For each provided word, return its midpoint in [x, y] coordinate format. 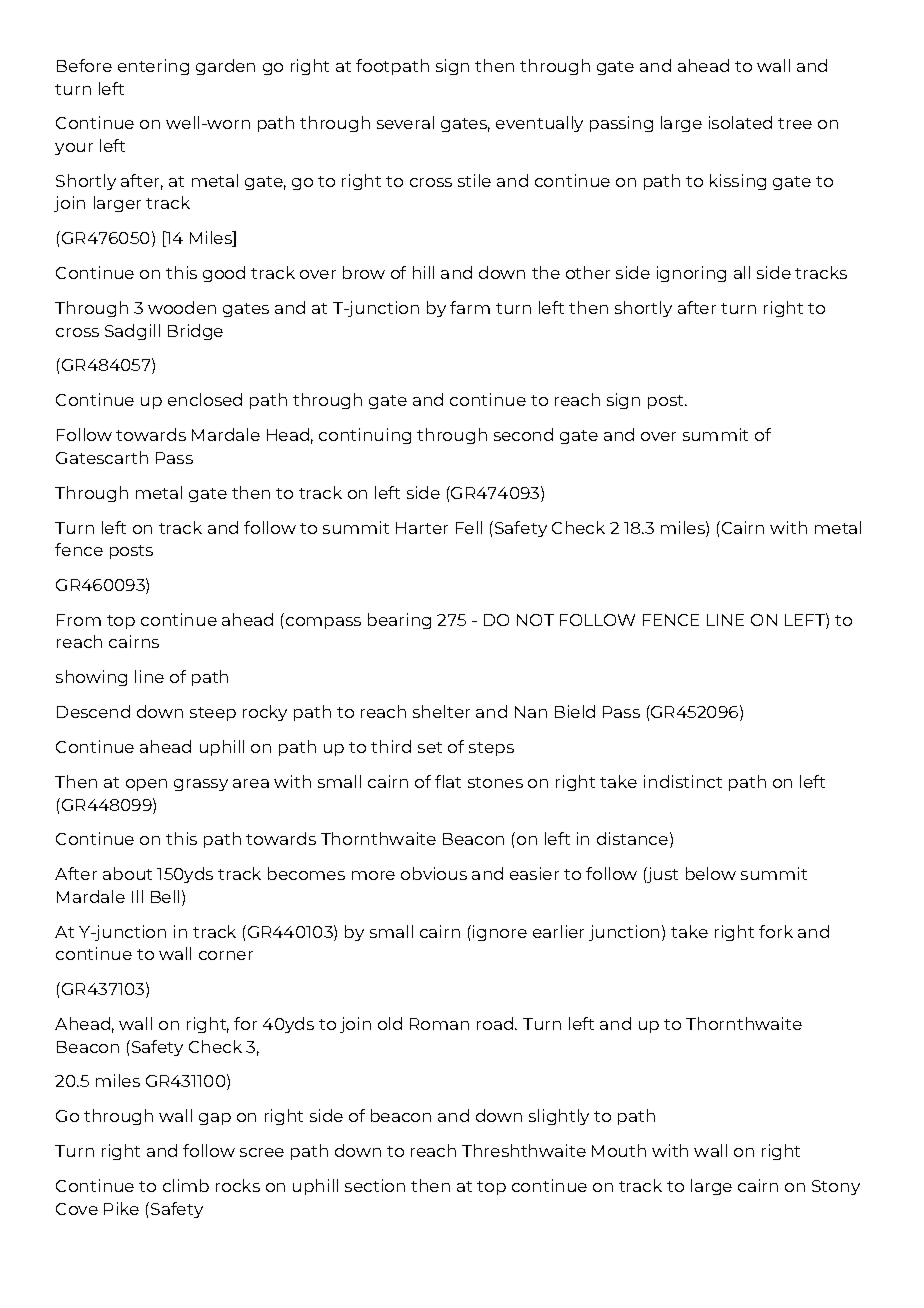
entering [153, 67]
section [375, 1185]
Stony [836, 1187]
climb [186, 1185]
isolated [740, 122]
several [405, 122]
